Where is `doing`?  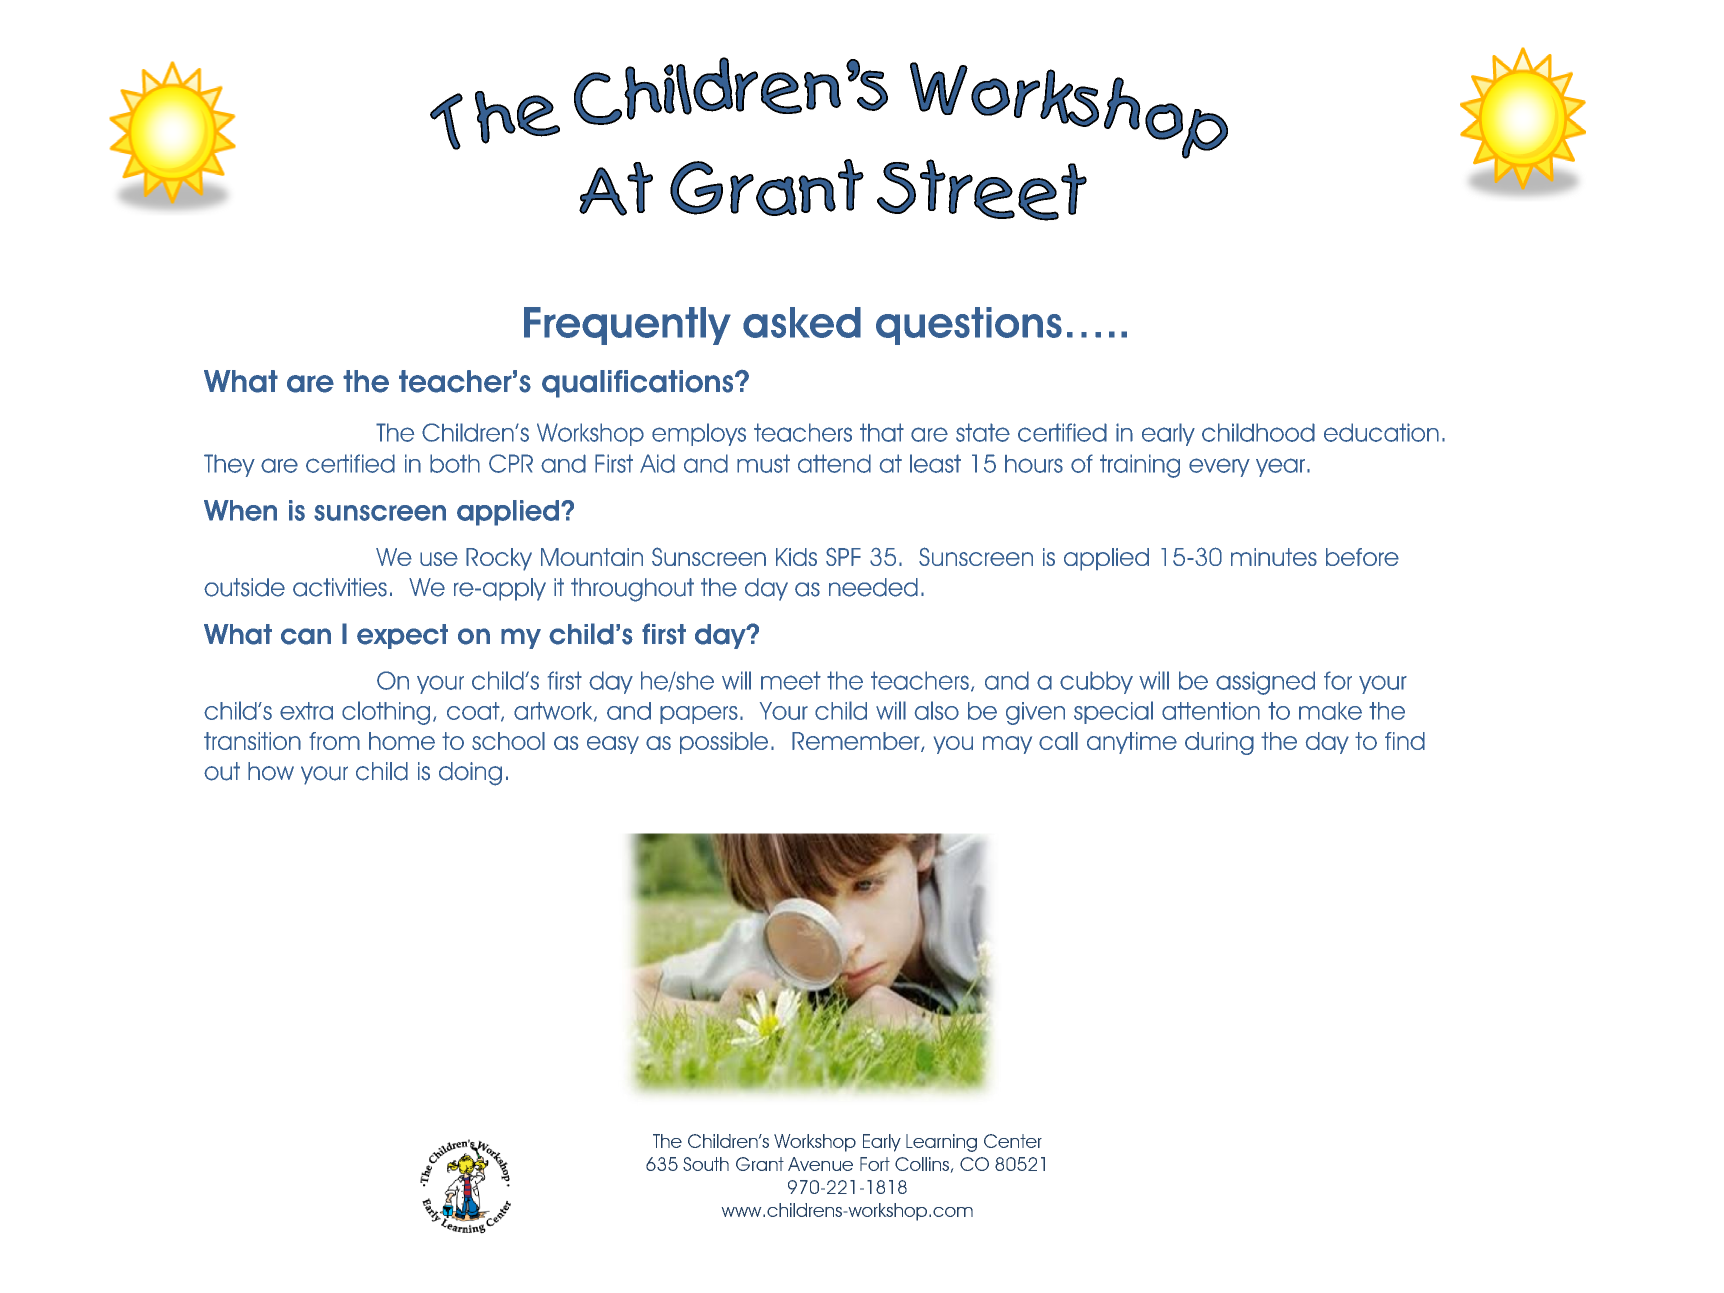 doing is located at coordinates (470, 774).
